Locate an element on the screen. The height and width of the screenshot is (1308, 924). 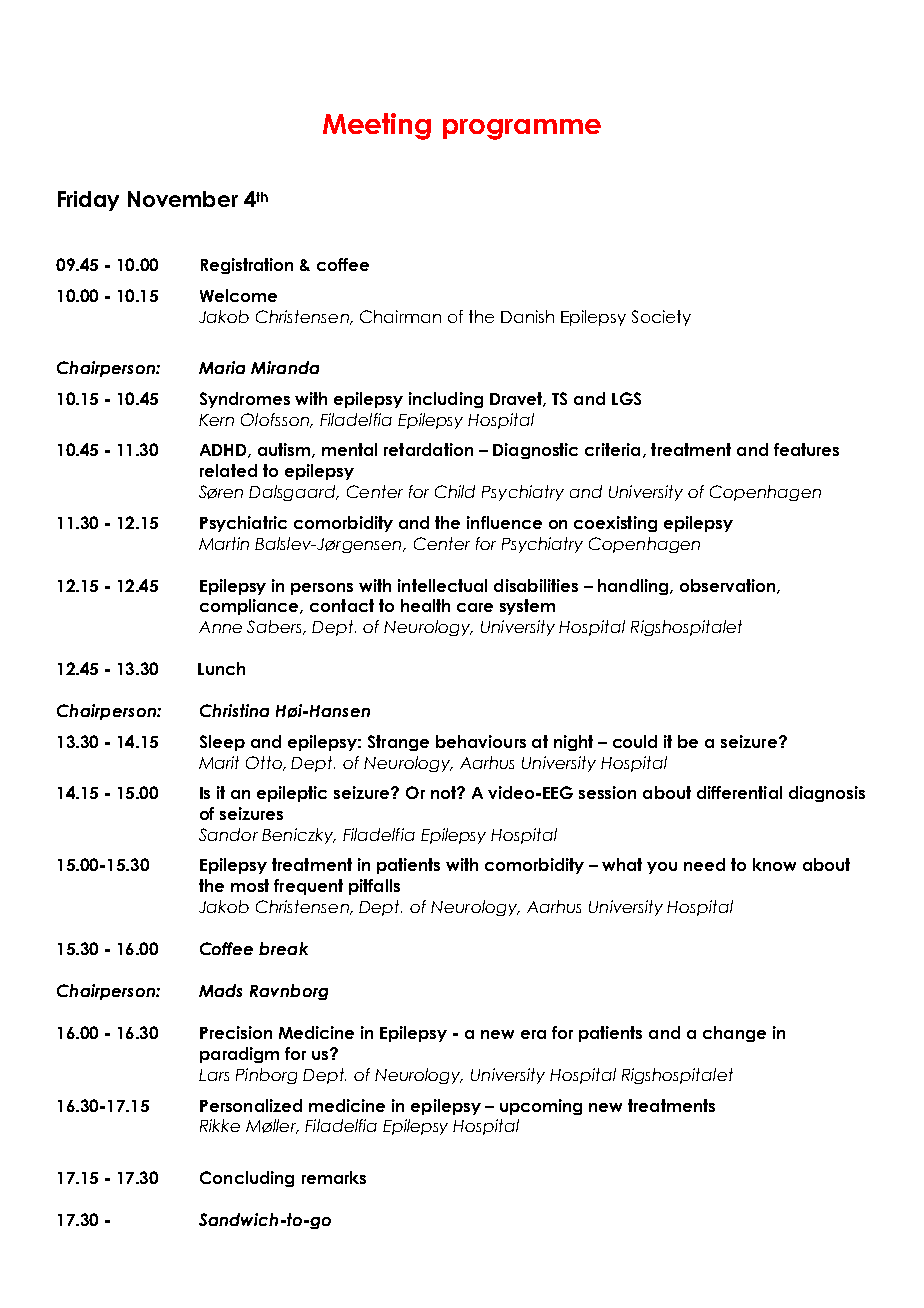
features is located at coordinates (806, 449).
